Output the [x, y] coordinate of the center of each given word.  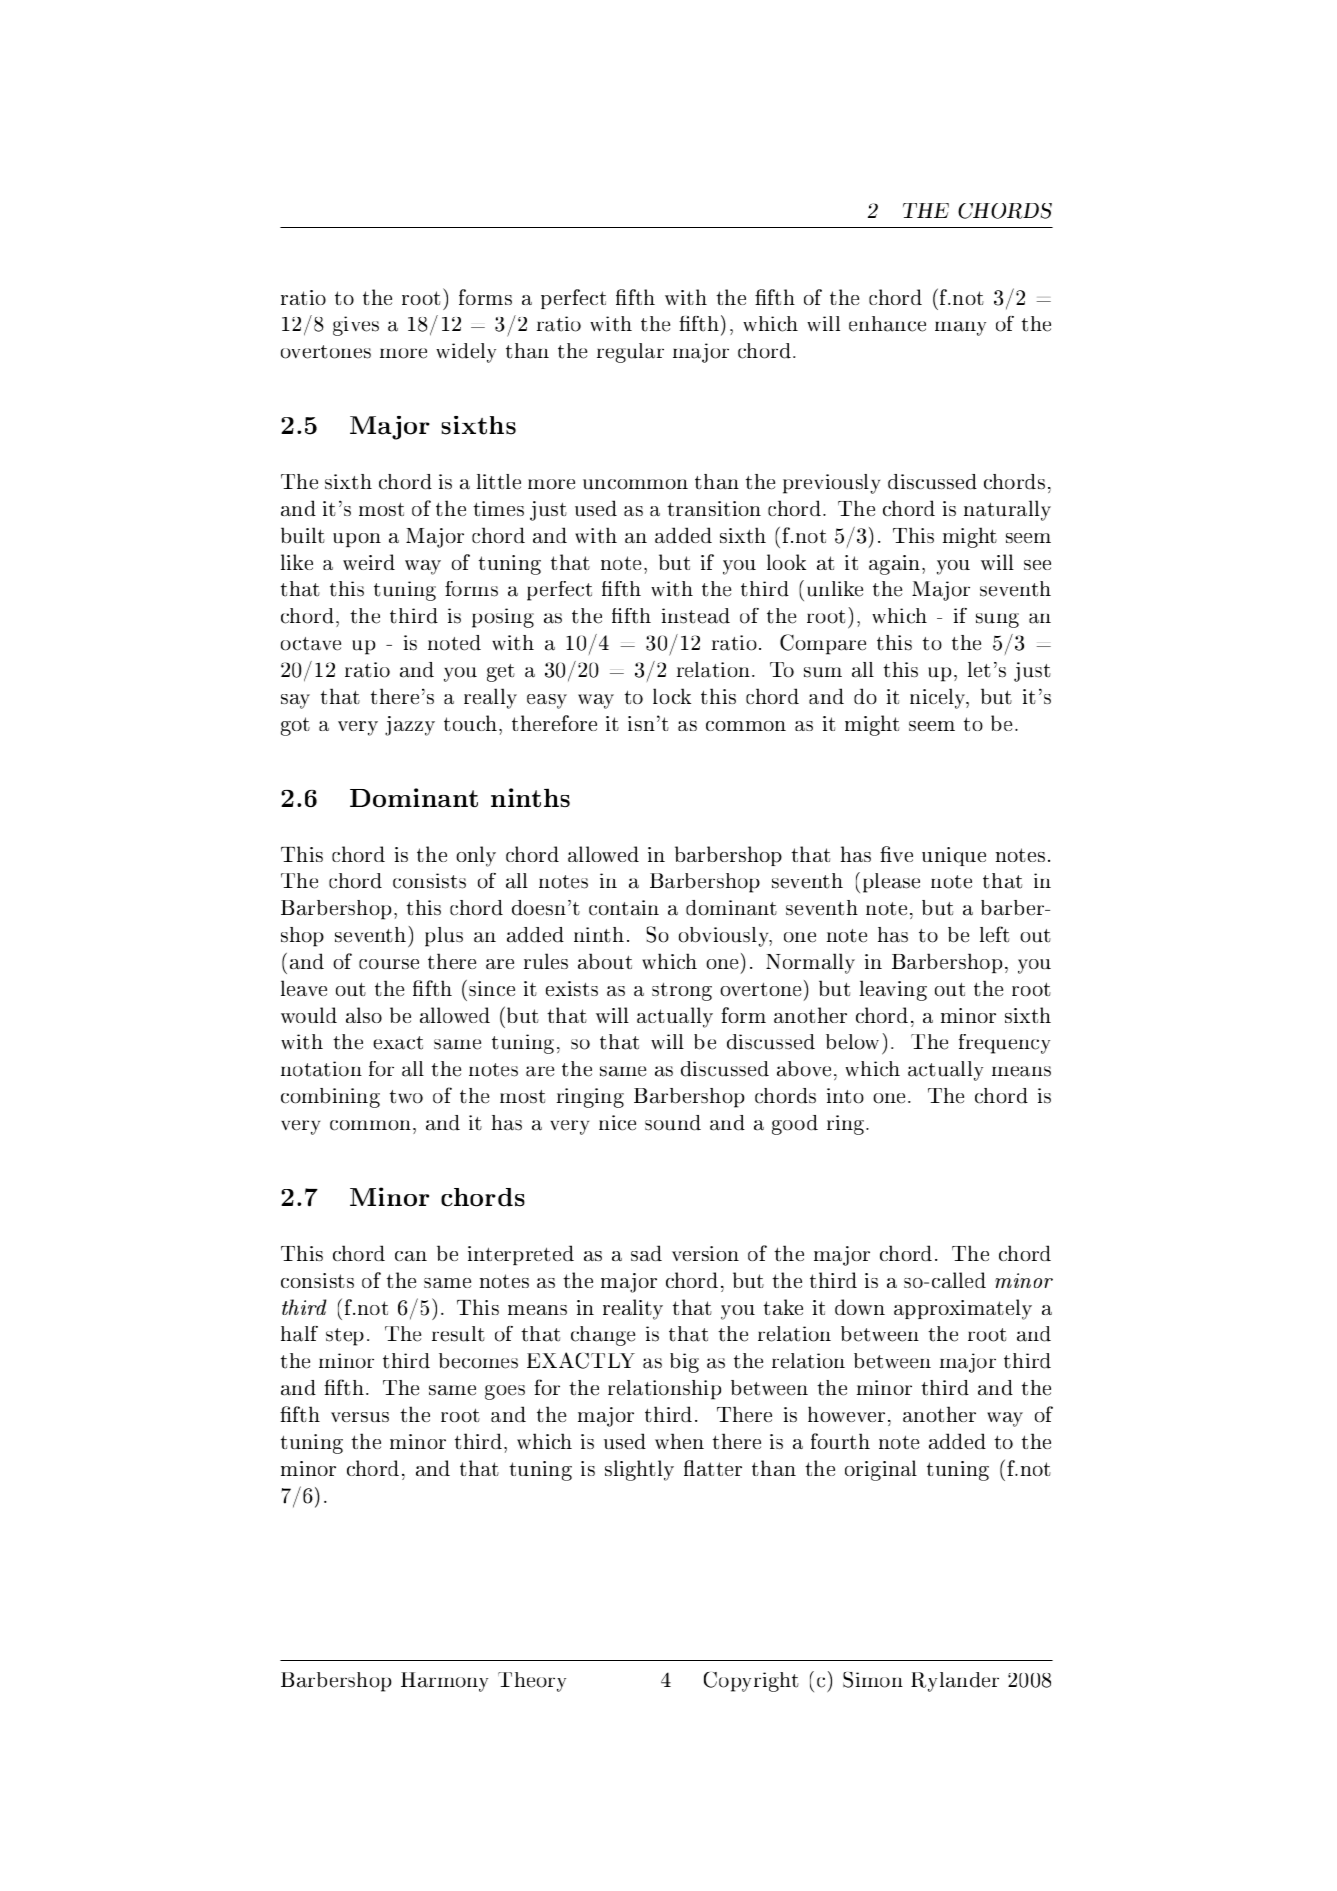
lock [672, 696]
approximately [963, 1309]
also [364, 1015]
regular [630, 353]
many [960, 328]
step [345, 1337]
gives [356, 326]
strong [682, 991]
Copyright [751, 1682]
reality [633, 1309]
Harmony [444, 1682]
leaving [893, 990]
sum [823, 672]
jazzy [410, 726]
